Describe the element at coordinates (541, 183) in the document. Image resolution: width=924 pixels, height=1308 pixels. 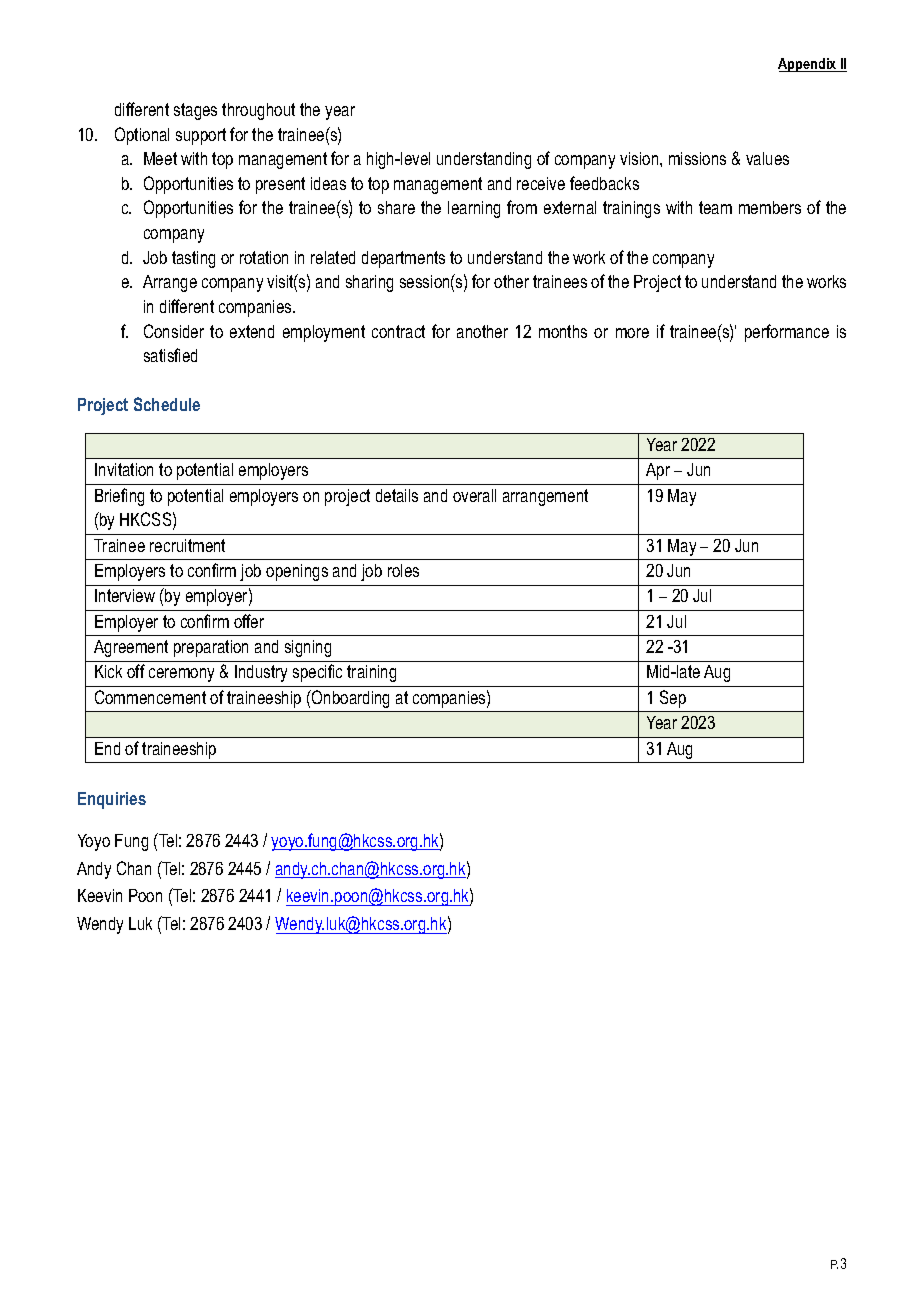
I see `receive` at that location.
